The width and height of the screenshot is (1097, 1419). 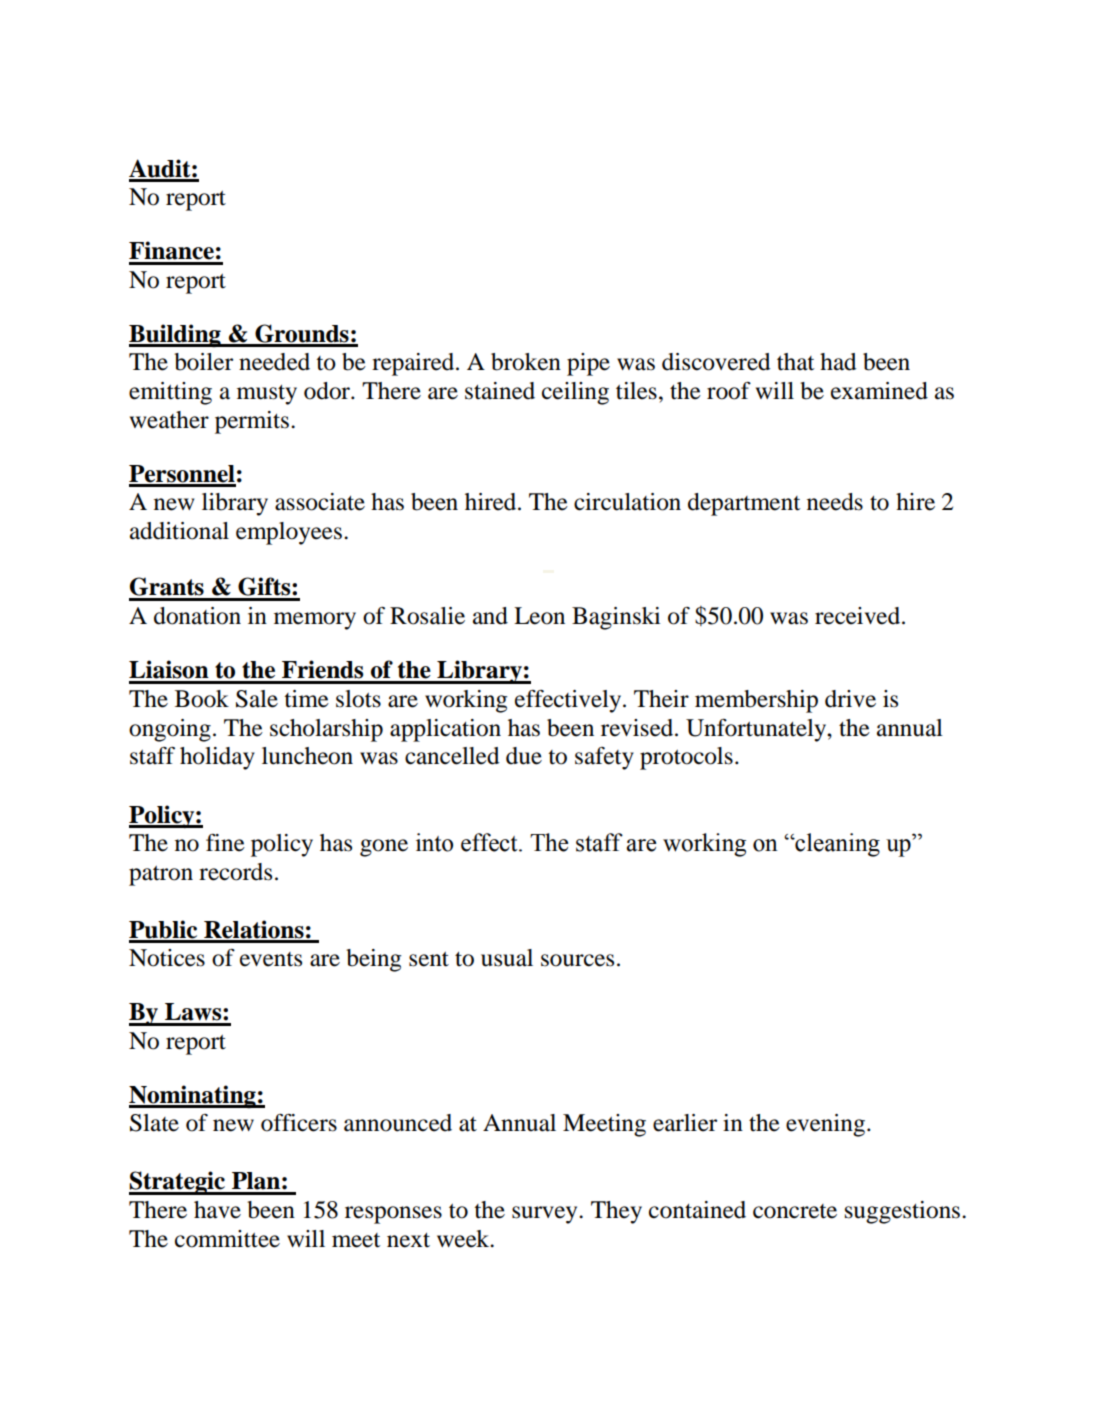 What do you see at coordinates (524, 756) in the screenshot?
I see `due` at bounding box center [524, 756].
